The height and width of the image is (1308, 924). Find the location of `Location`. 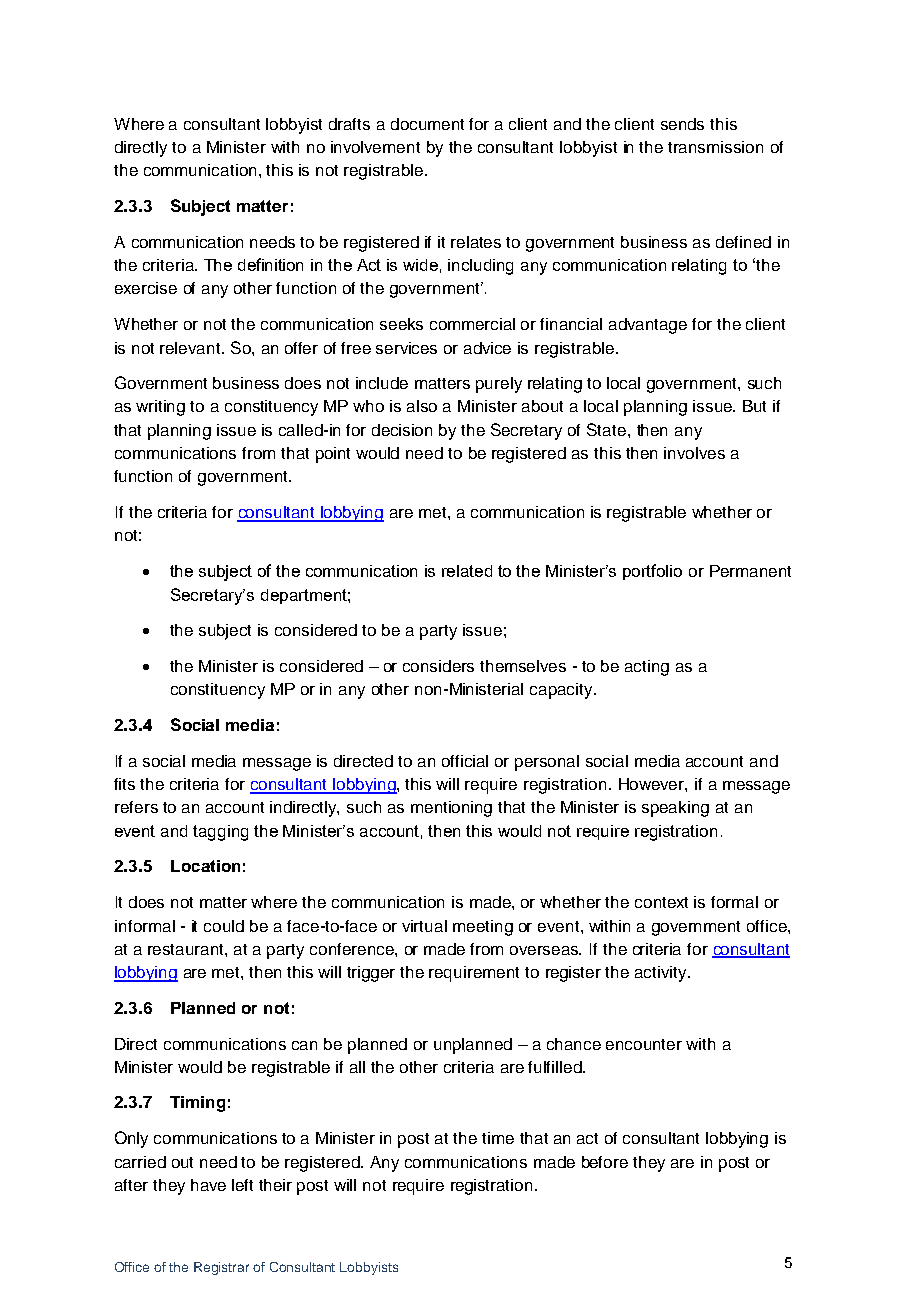

Location is located at coordinates (205, 866).
